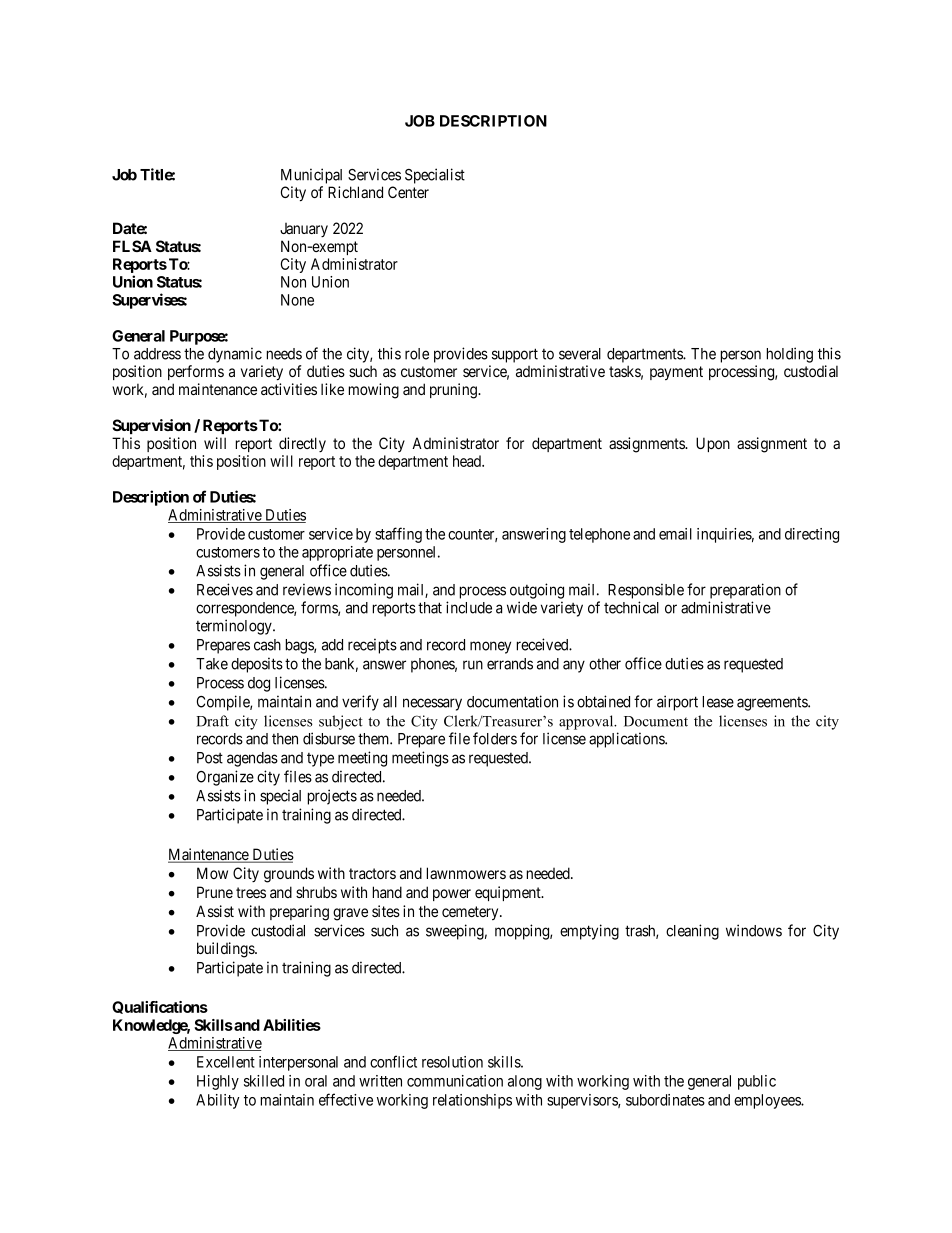 This screenshot has width=952, height=1233. I want to click on pruning, so click(454, 391).
